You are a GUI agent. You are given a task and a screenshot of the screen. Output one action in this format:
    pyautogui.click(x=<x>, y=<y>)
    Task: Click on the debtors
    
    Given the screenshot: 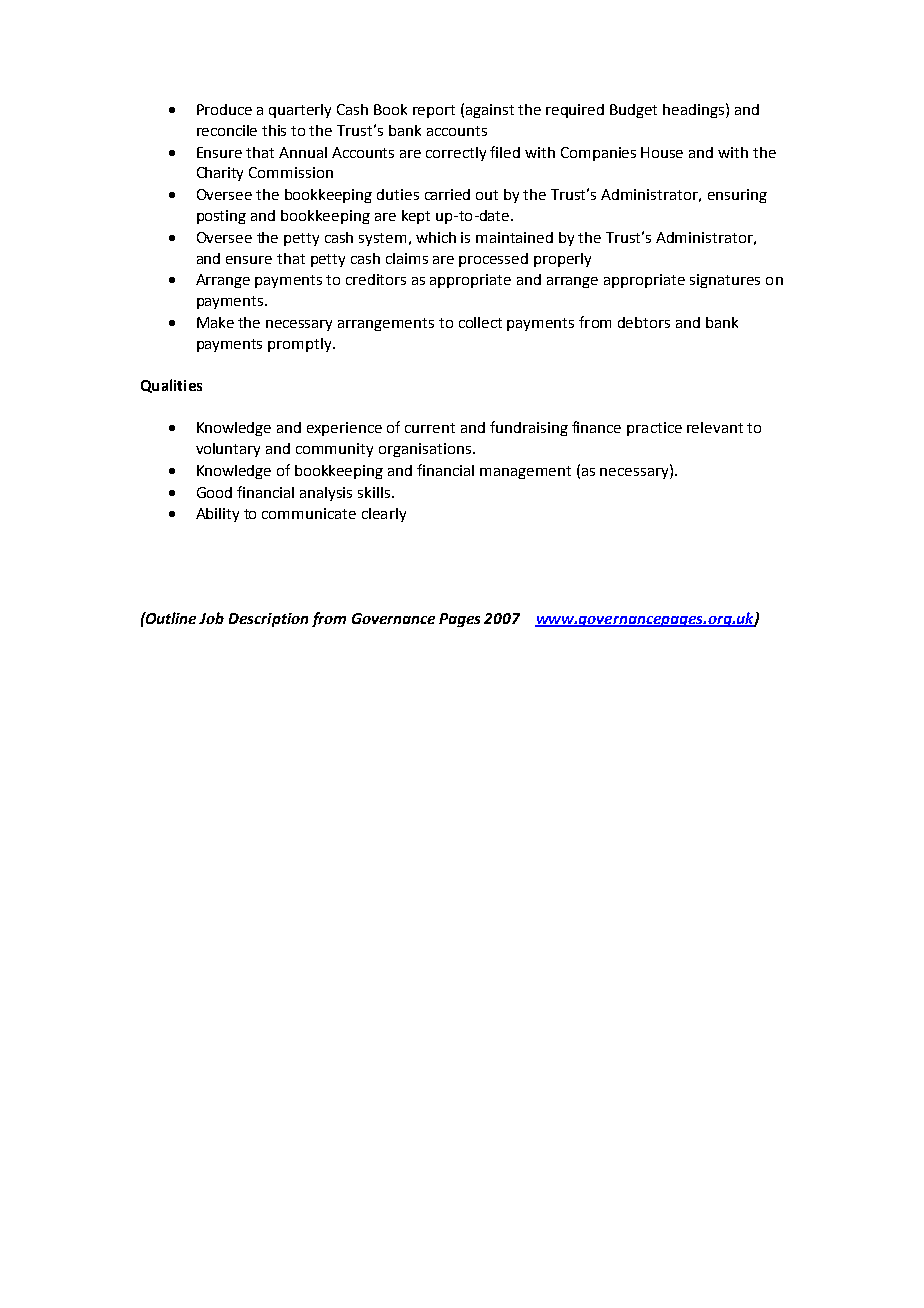 What is the action you would take?
    pyautogui.click(x=644, y=322)
